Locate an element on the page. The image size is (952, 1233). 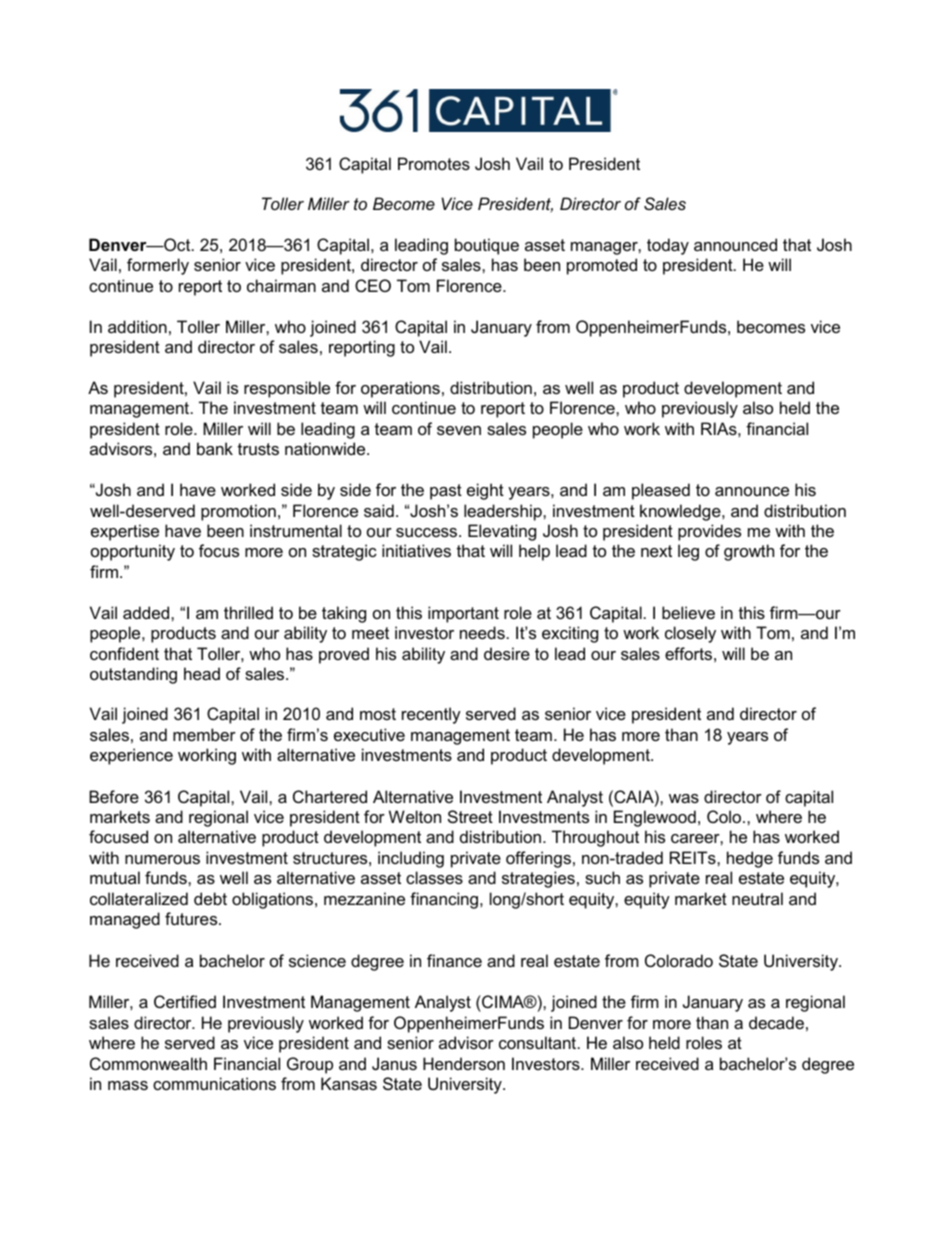
Henderson is located at coordinates (464, 1063).
